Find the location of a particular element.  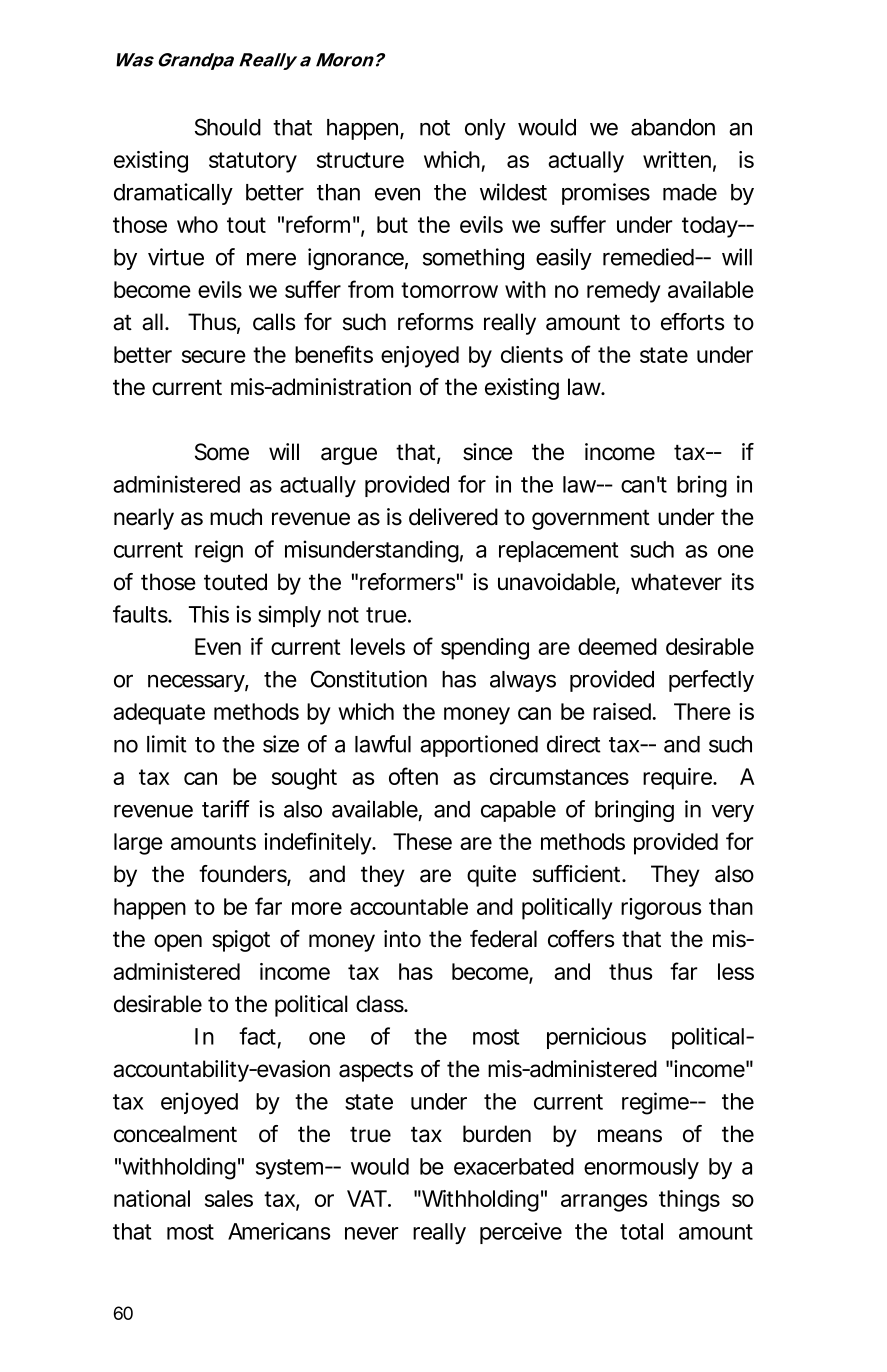

tariff is located at coordinates (226, 809).
